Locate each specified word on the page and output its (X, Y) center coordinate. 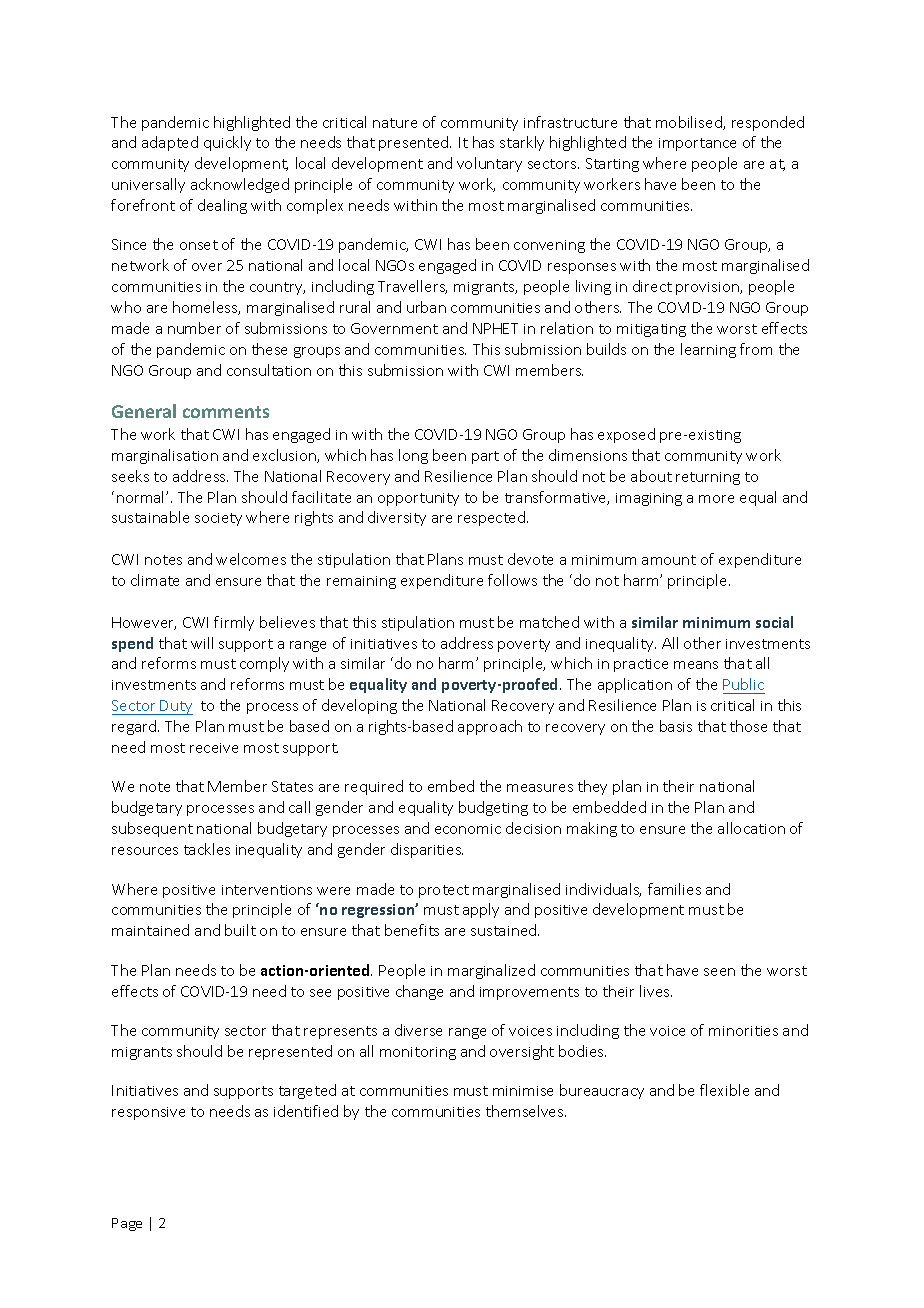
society (218, 519)
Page (127, 1224)
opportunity (418, 499)
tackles (207, 849)
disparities (427, 850)
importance (697, 144)
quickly (227, 143)
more (716, 499)
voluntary (489, 164)
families (674, 889)
